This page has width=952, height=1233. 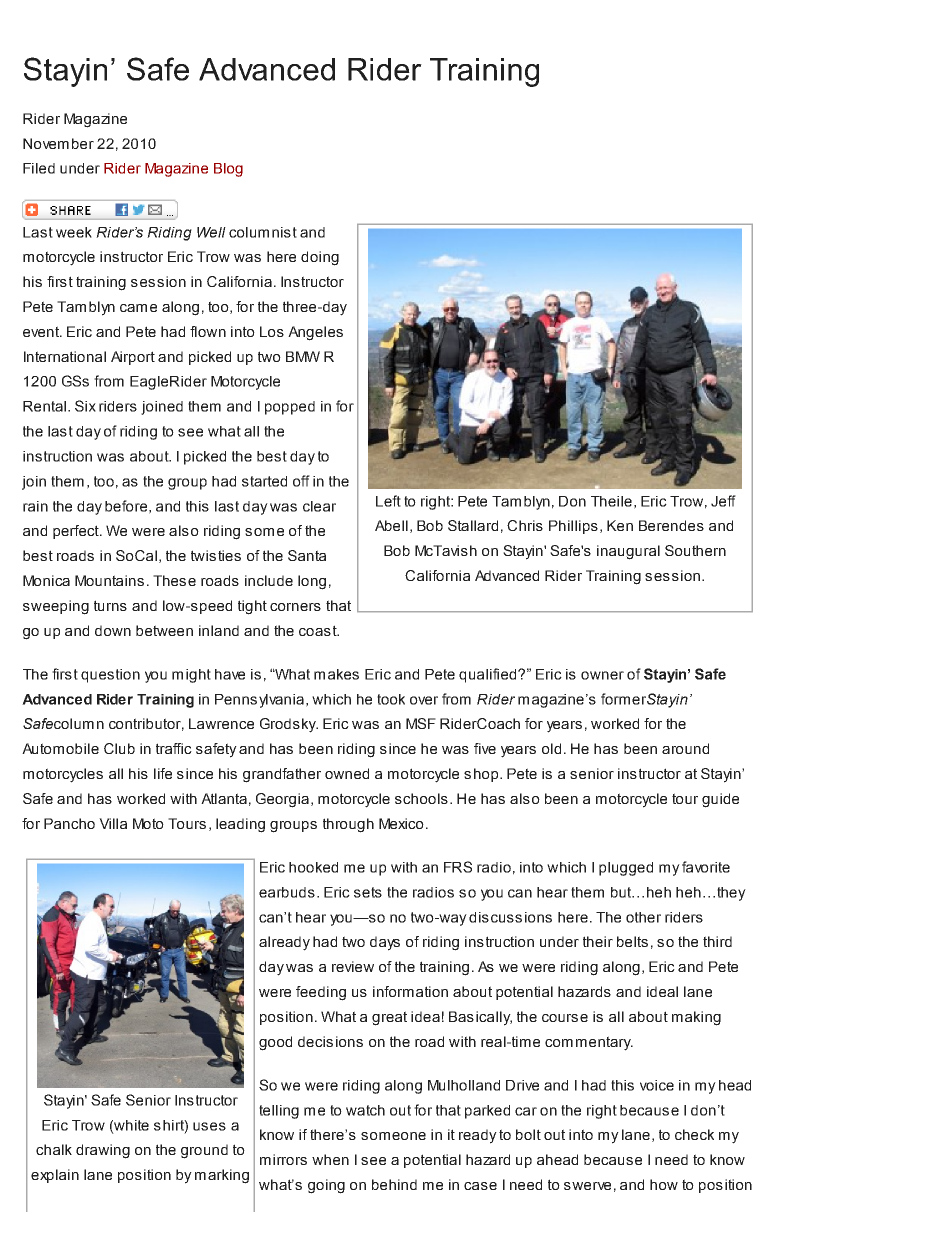 I want to click on drawing, so click(x=103, y=1151).
